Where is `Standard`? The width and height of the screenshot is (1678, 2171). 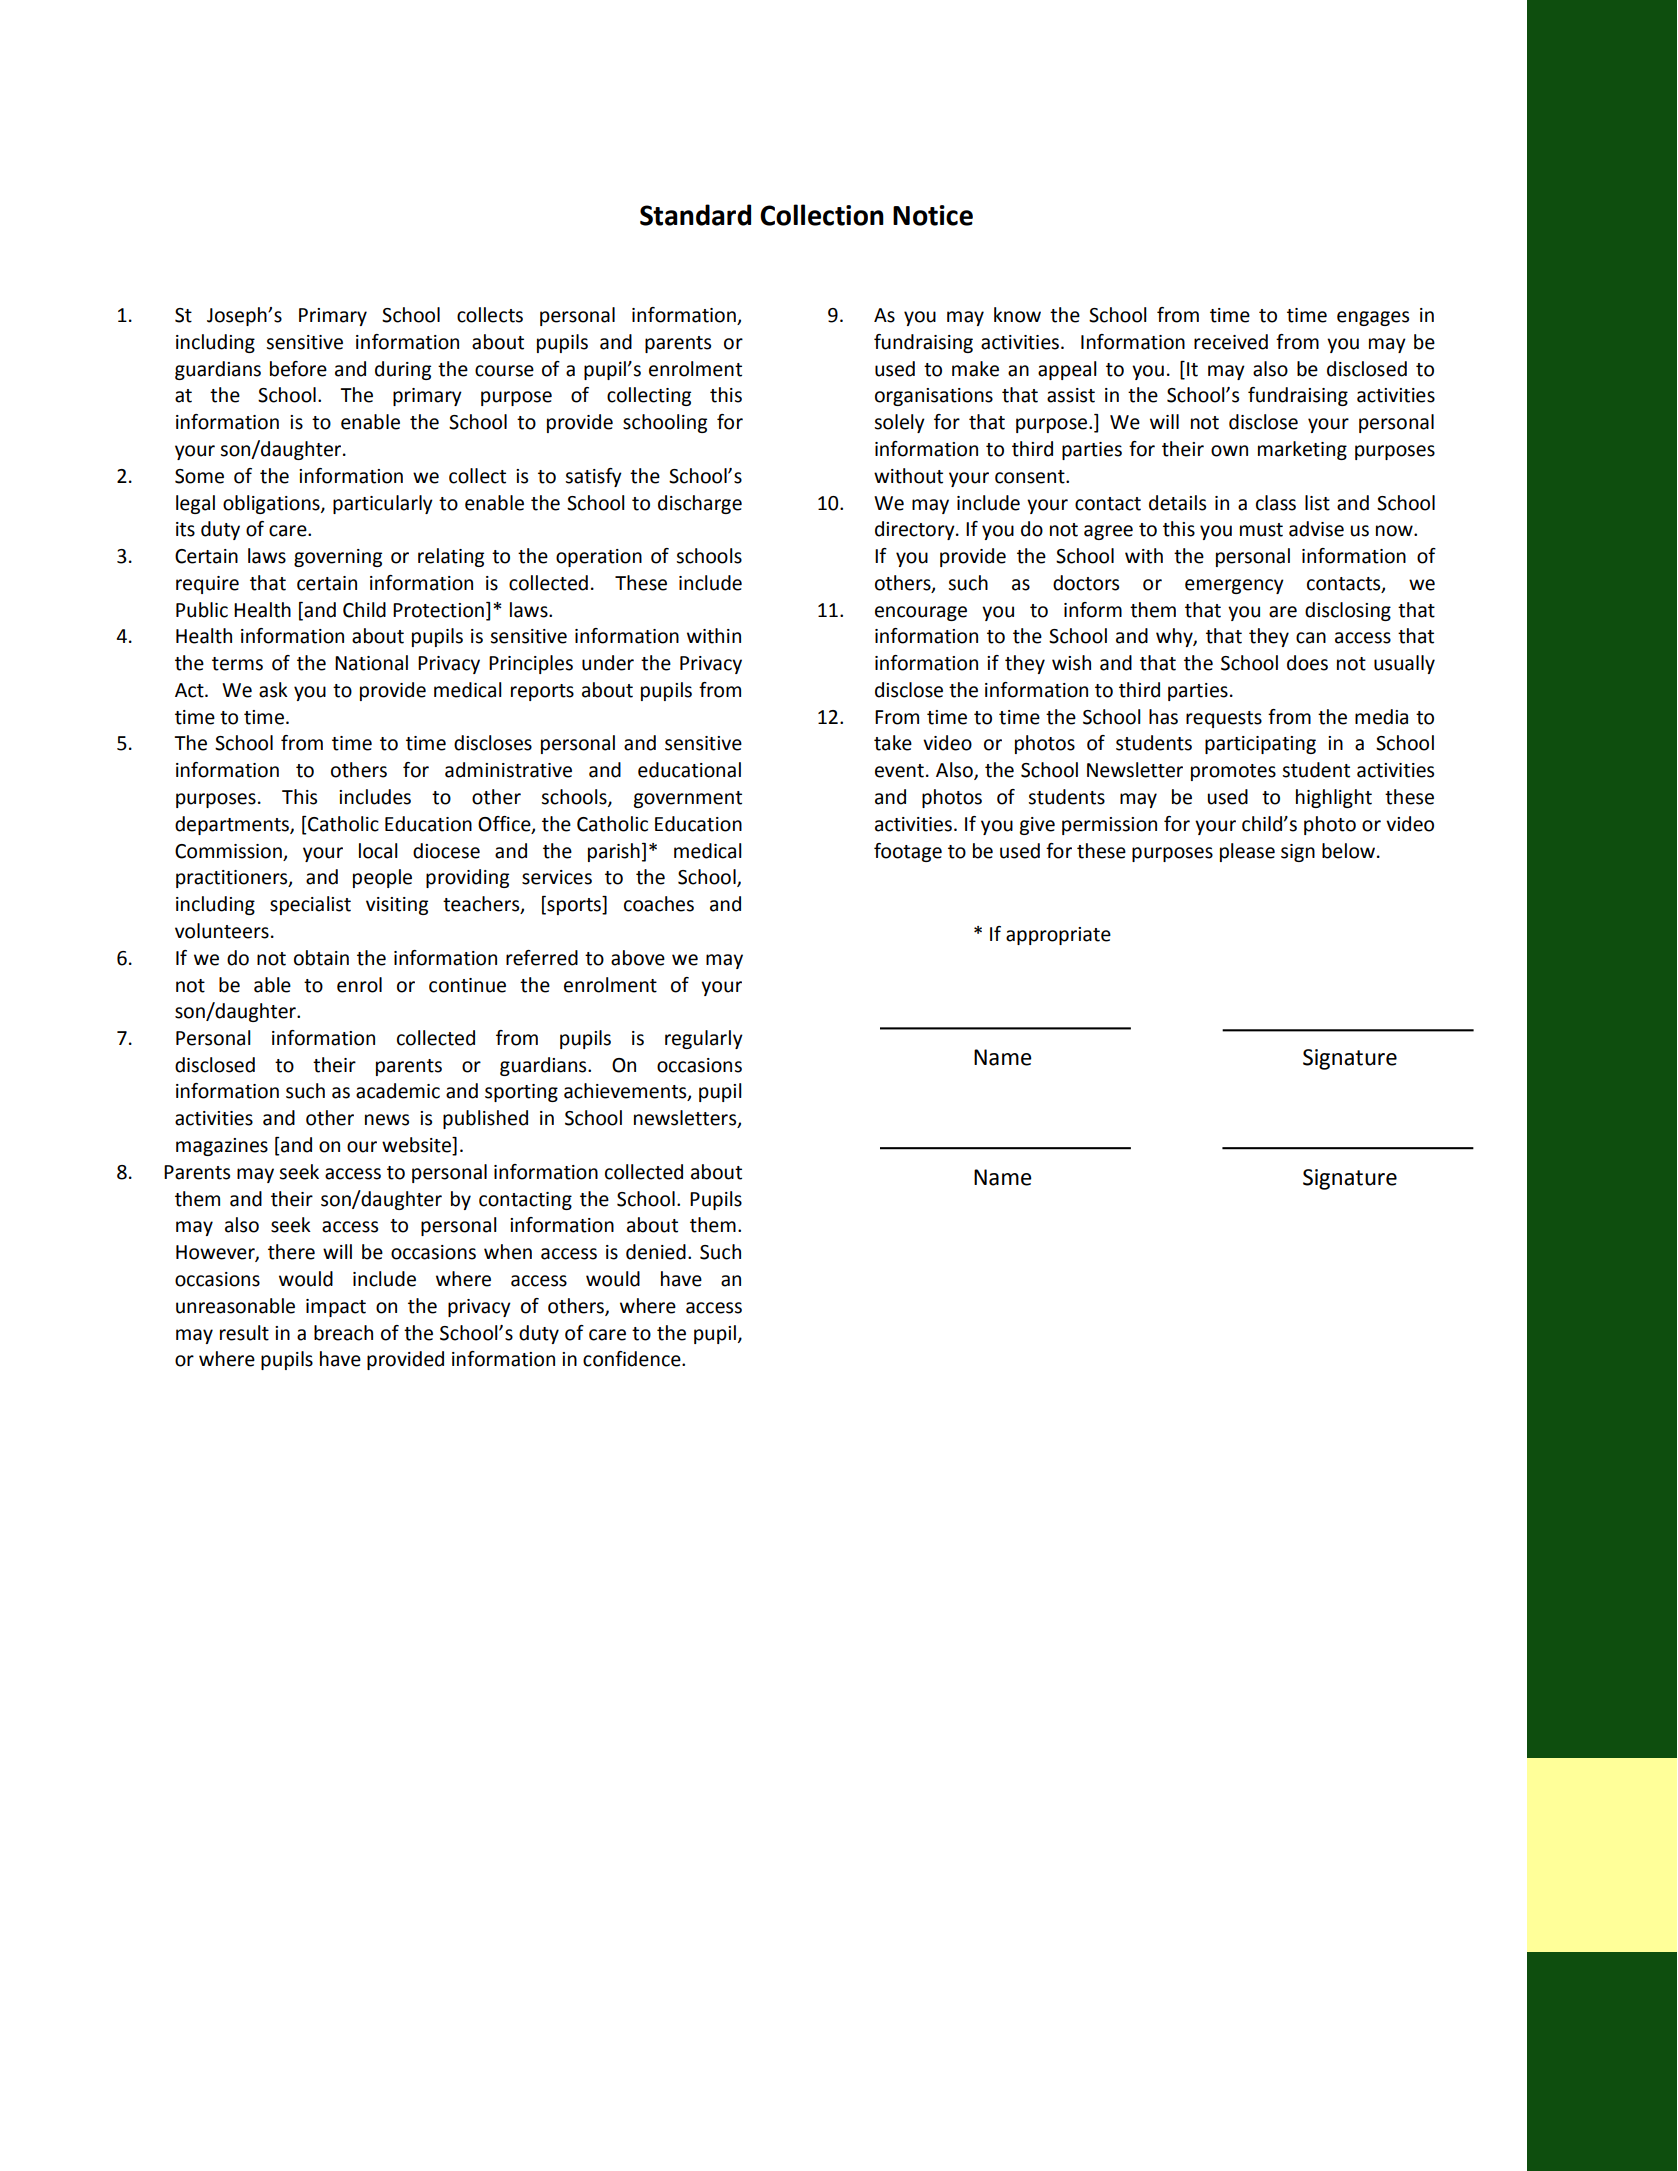 Standard is located at coordinates (695, 215).
